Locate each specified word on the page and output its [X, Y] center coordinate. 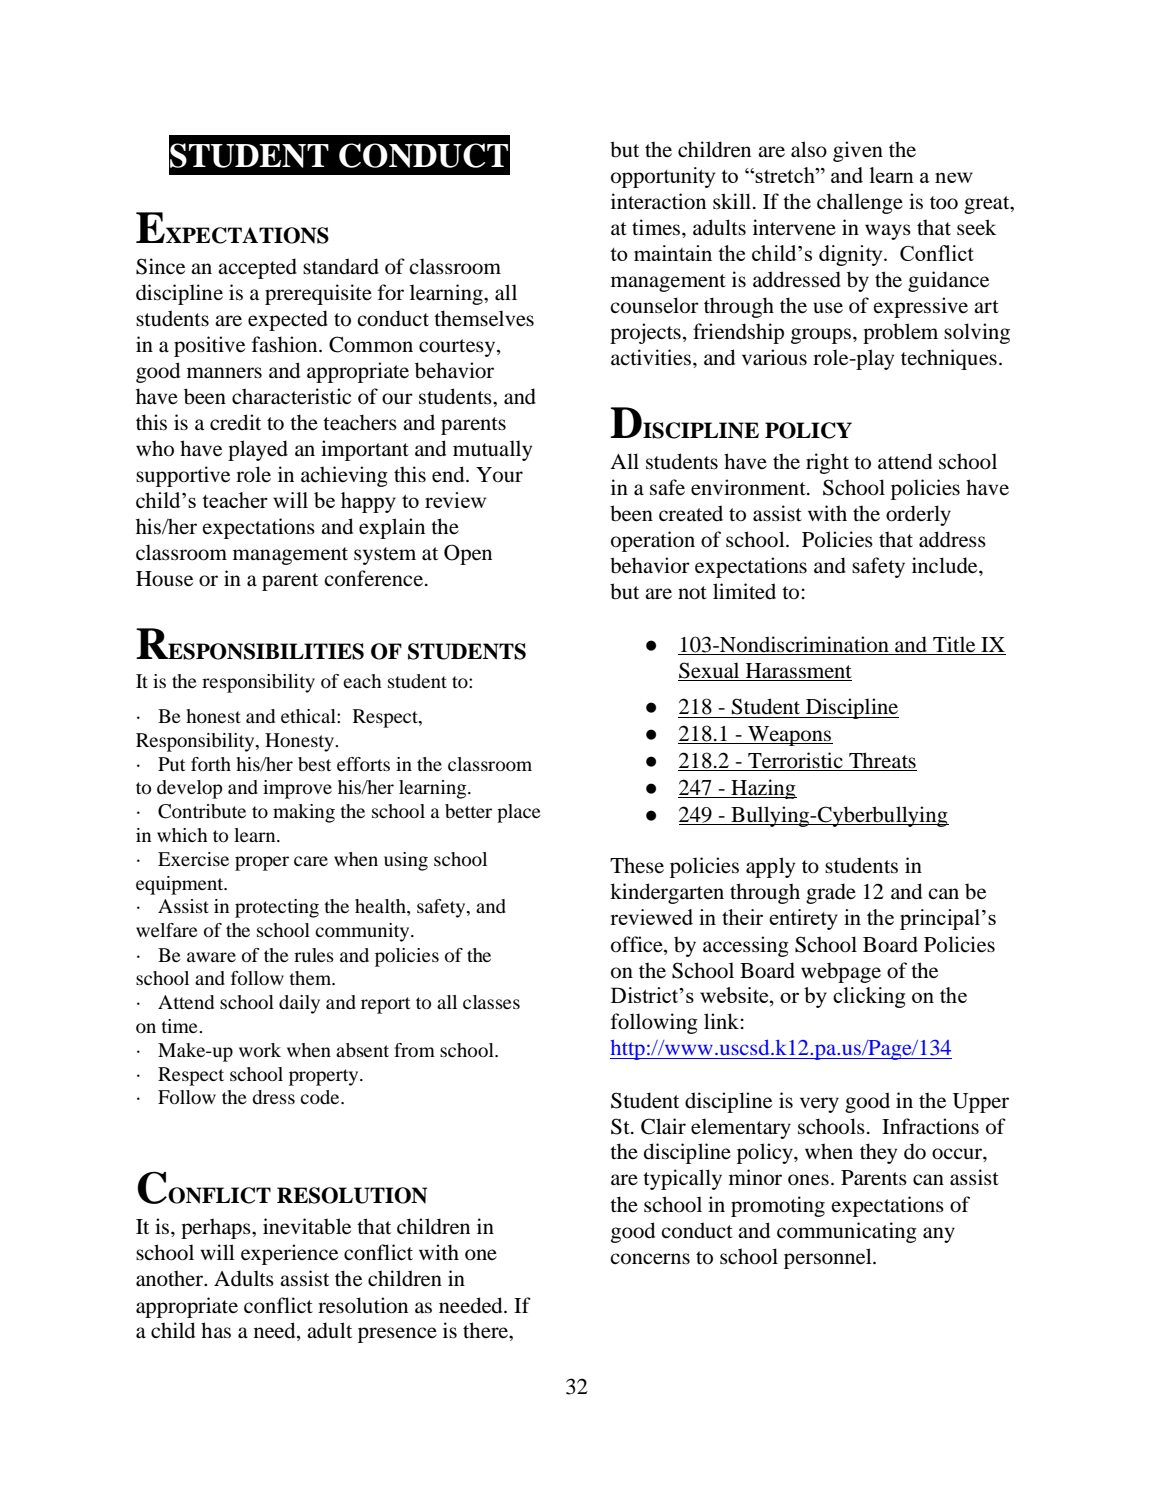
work [260, 1050]
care [311, 861]
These [637, 865]
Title [954, 645]
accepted [257, 268]
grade [831, 893]
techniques [949, 359]
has [216, 1330]
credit [235, 422]
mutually [492, 450]
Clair [663, 1126]
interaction [658, 201]
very [819, 1105]
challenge [860, 203]
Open [468, 554]
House [164, 579]
